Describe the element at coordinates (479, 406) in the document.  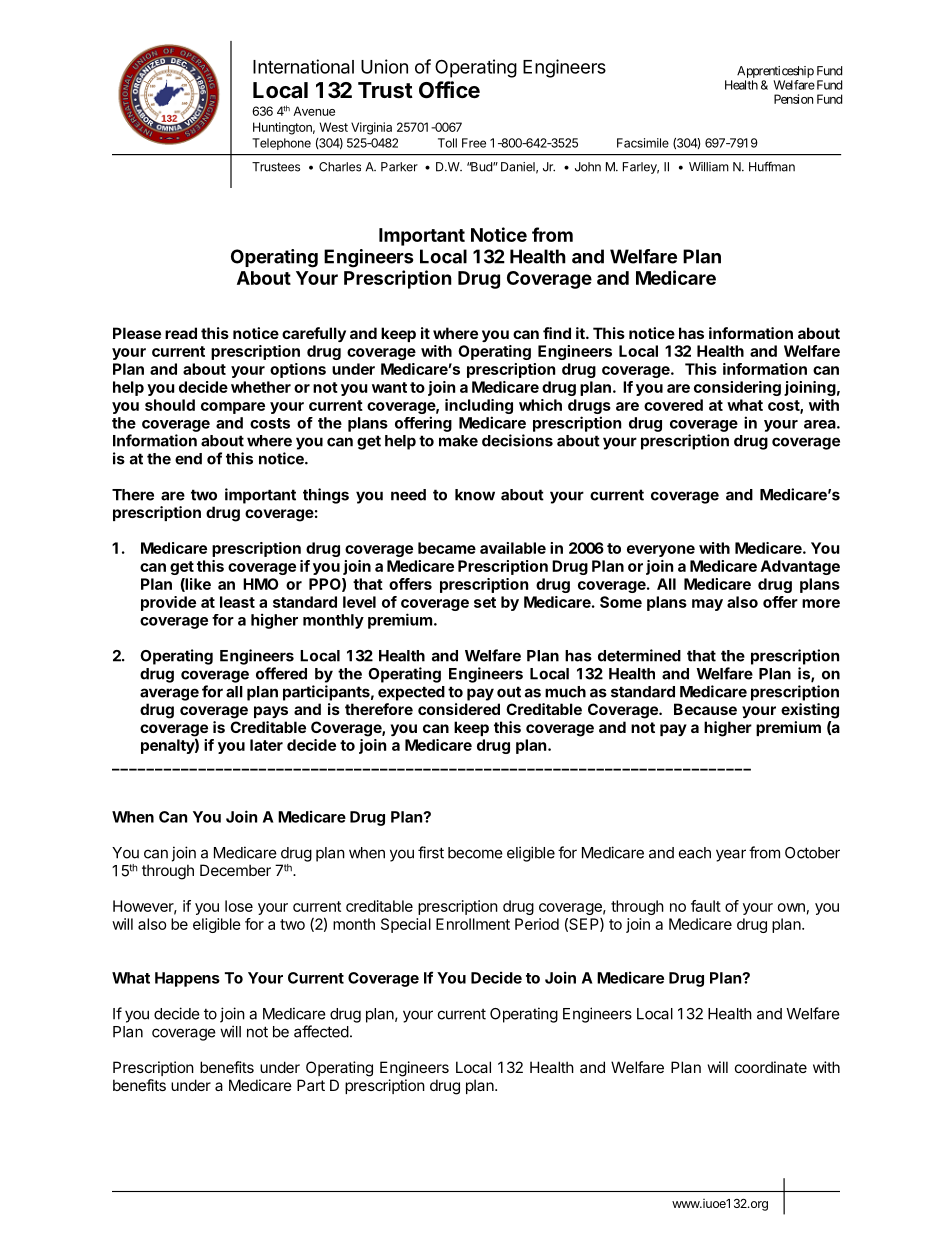
I see `including` at that location.
